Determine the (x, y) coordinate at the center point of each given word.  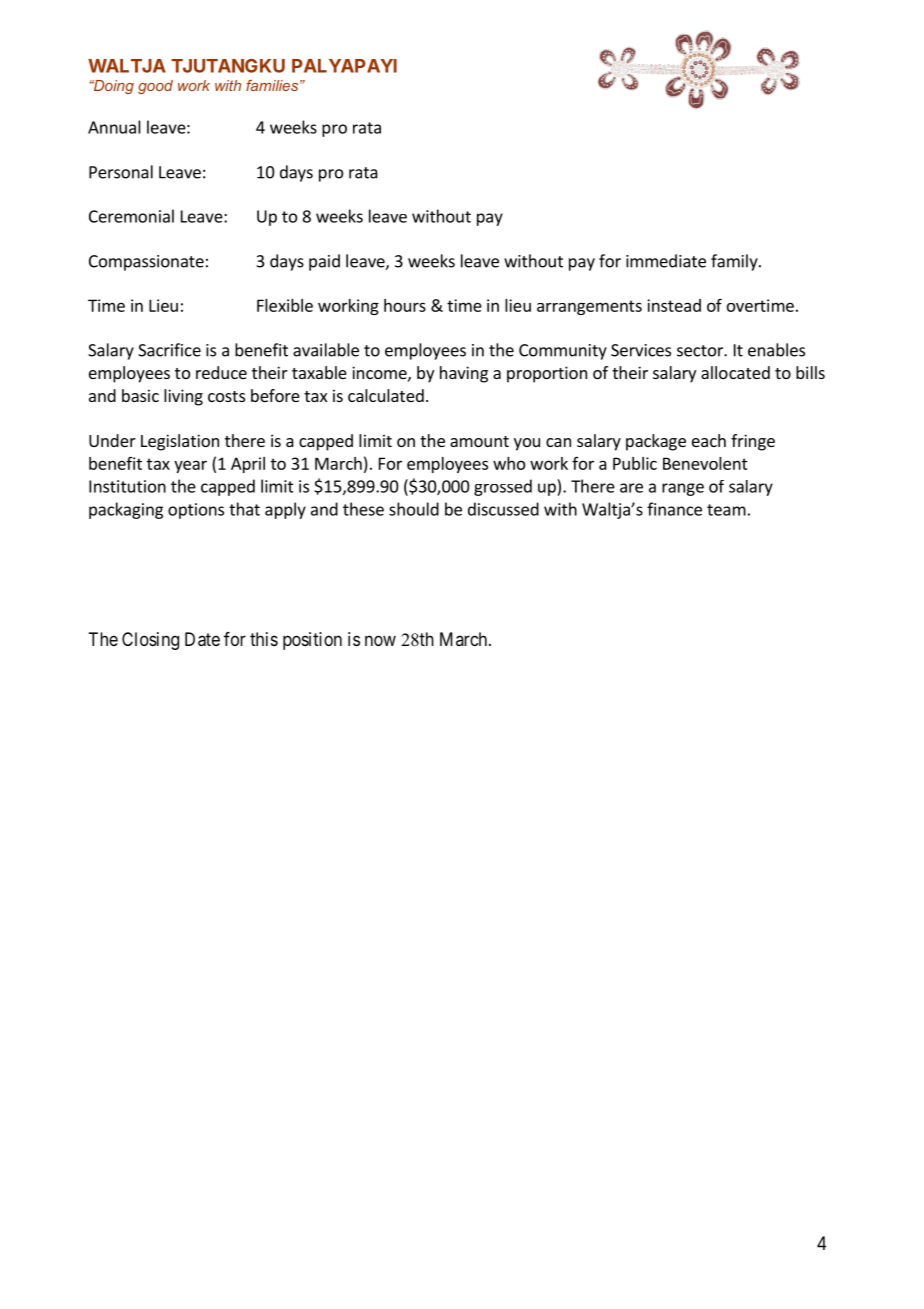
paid (324, 262)
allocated (735, 372)
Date (202, 639)
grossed (503, 487)
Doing (112, 87)
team (726, 510)
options (196, 511)
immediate (666, 261)
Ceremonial (131, 216)
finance (674, 509)
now (380, 640)
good (155, 87)
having (464, 374)
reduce (221, 372)
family (735, 262)
